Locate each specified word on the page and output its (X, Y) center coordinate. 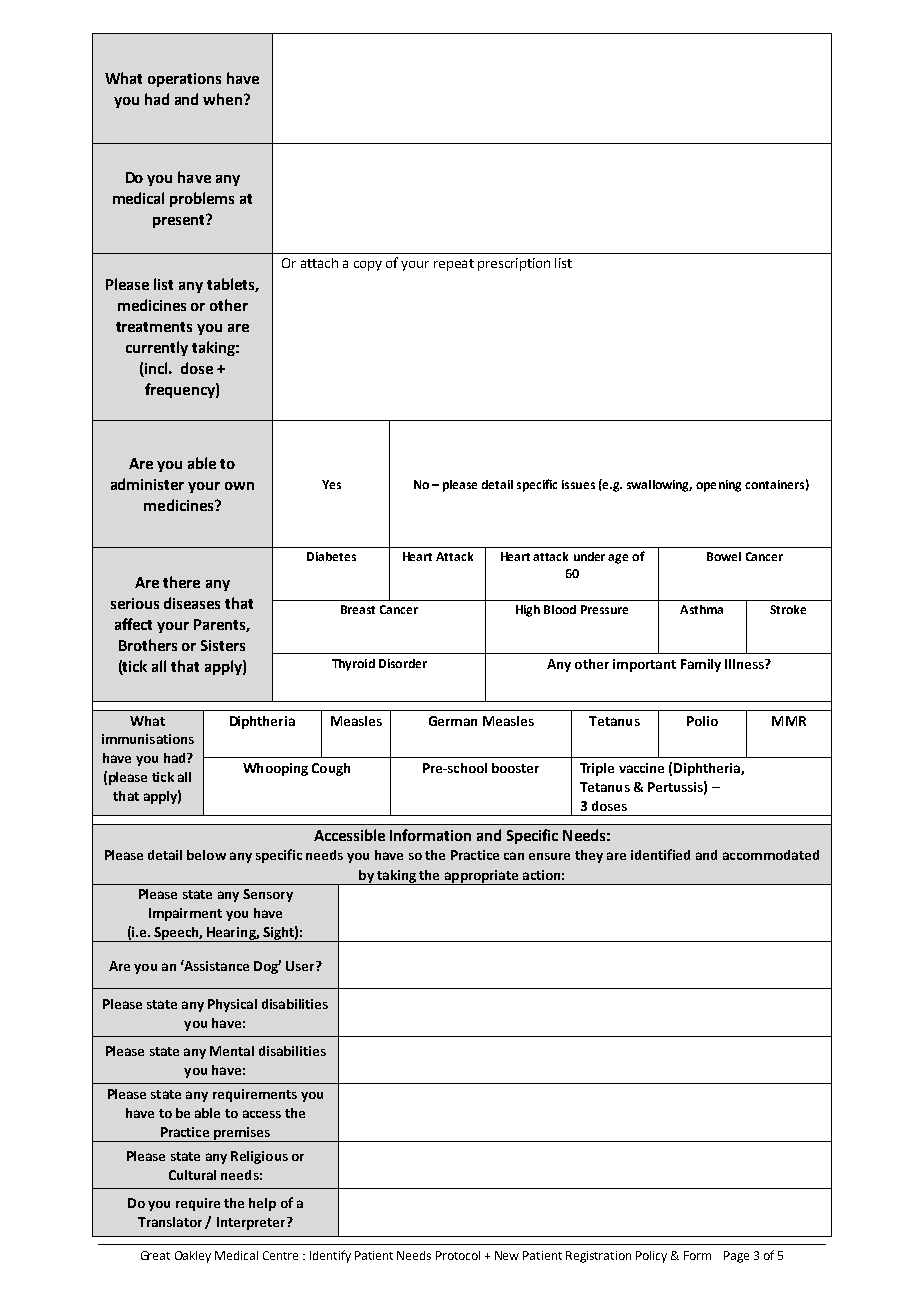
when (222, 99)
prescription (514, 264)
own (239, 486)
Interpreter (252, 1223)
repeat (454, 265)
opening (718, 486)
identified (660, 854)
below (206, 855)
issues (578, 484)
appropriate (481, 877)
